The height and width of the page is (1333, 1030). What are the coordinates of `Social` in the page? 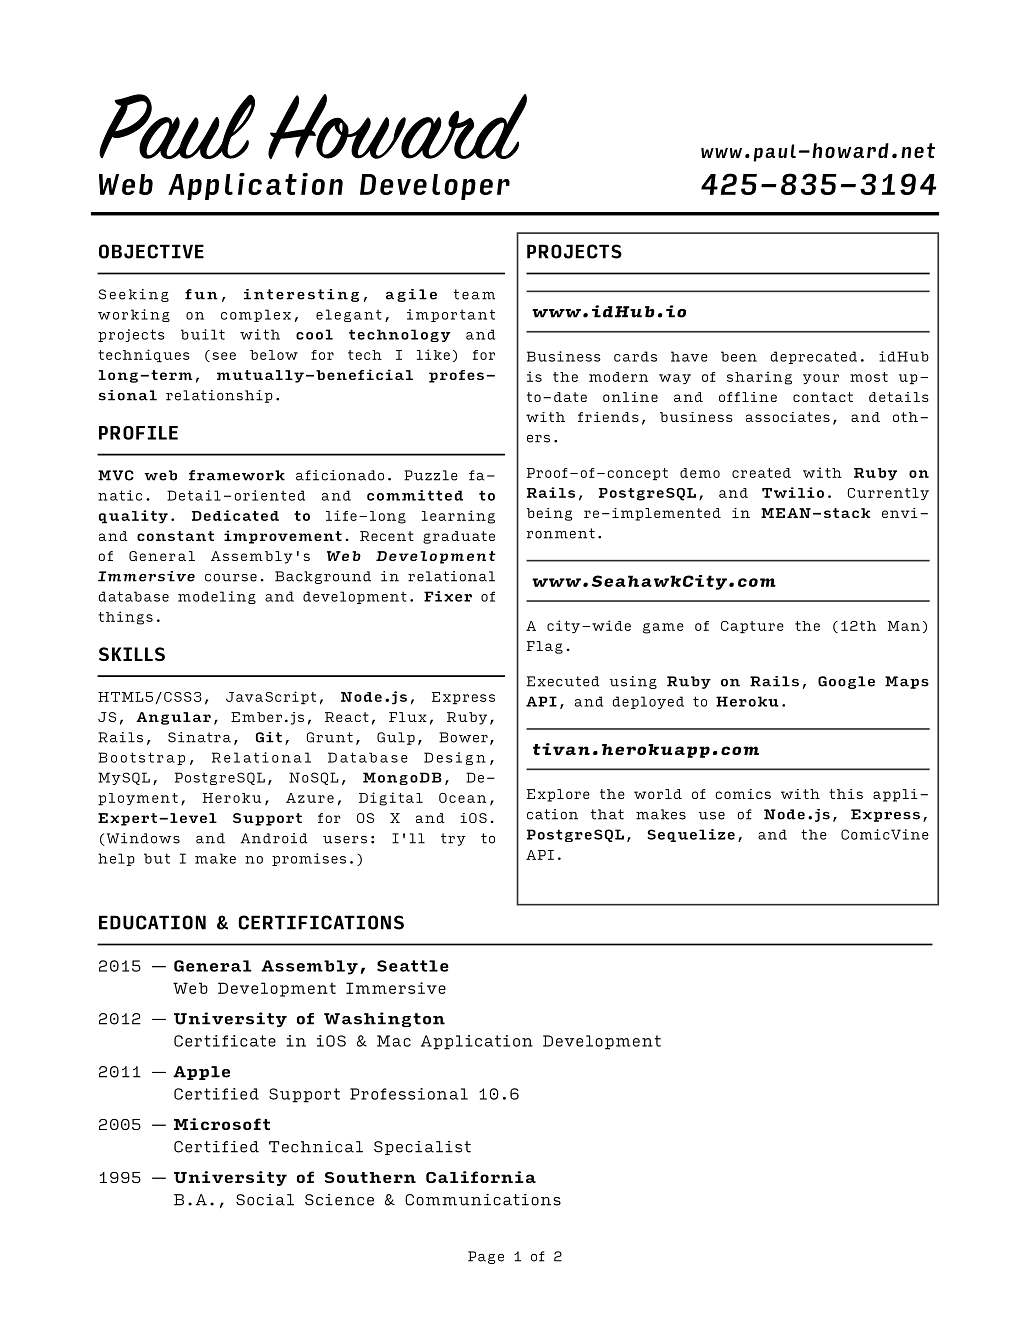 It's located at (265, 1200).
